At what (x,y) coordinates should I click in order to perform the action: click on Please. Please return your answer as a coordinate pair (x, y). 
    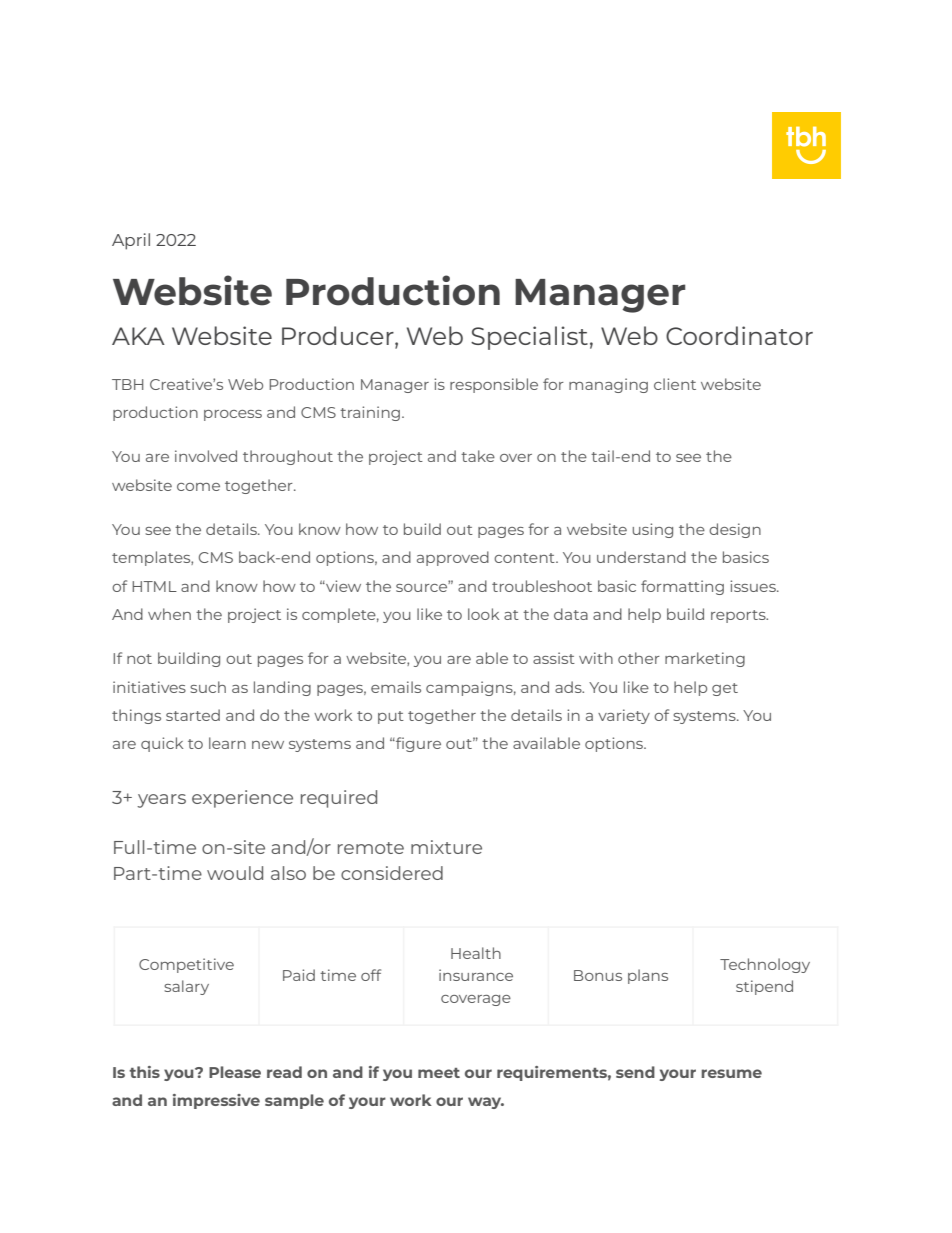
    Looking at the image, I should click on (235, 1072).
